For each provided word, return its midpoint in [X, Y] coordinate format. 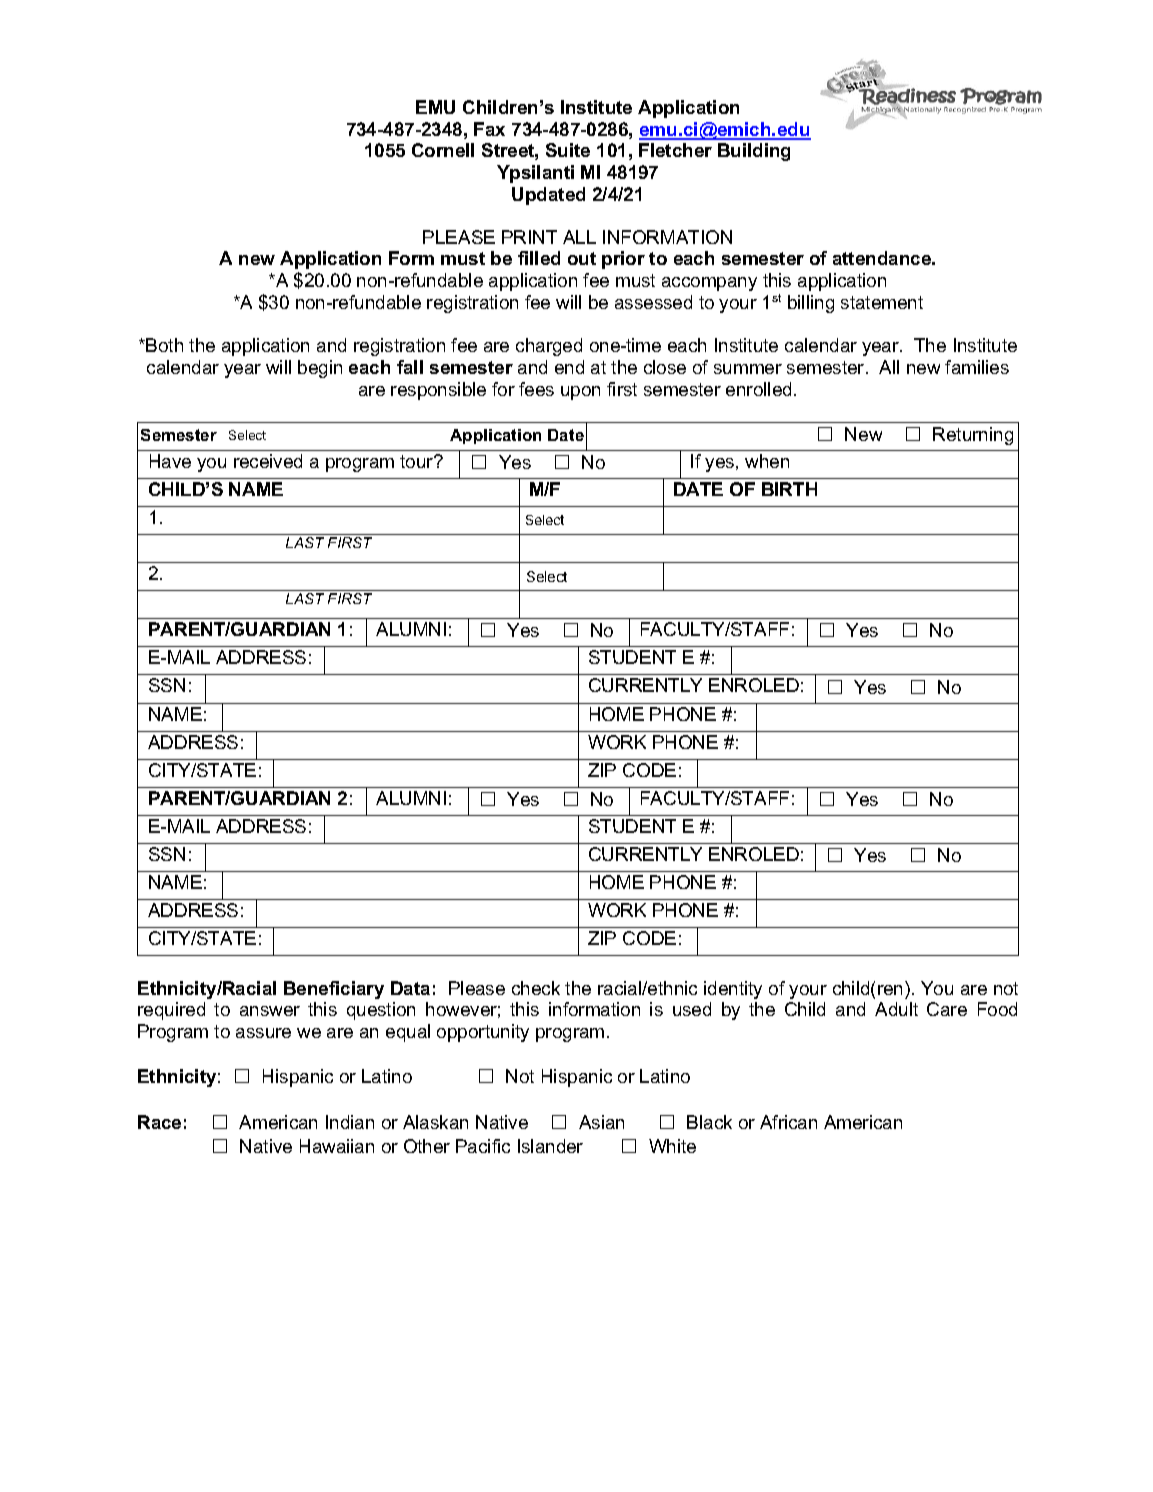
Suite [568, 150]
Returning [973, 436]
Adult [896, 1009]
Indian [350, 1122]
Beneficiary [334, 990]
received [268, 461]
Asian [601, 1122]
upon [580, 393]
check [536, 988]
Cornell [443, 150]
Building [754, 152]
